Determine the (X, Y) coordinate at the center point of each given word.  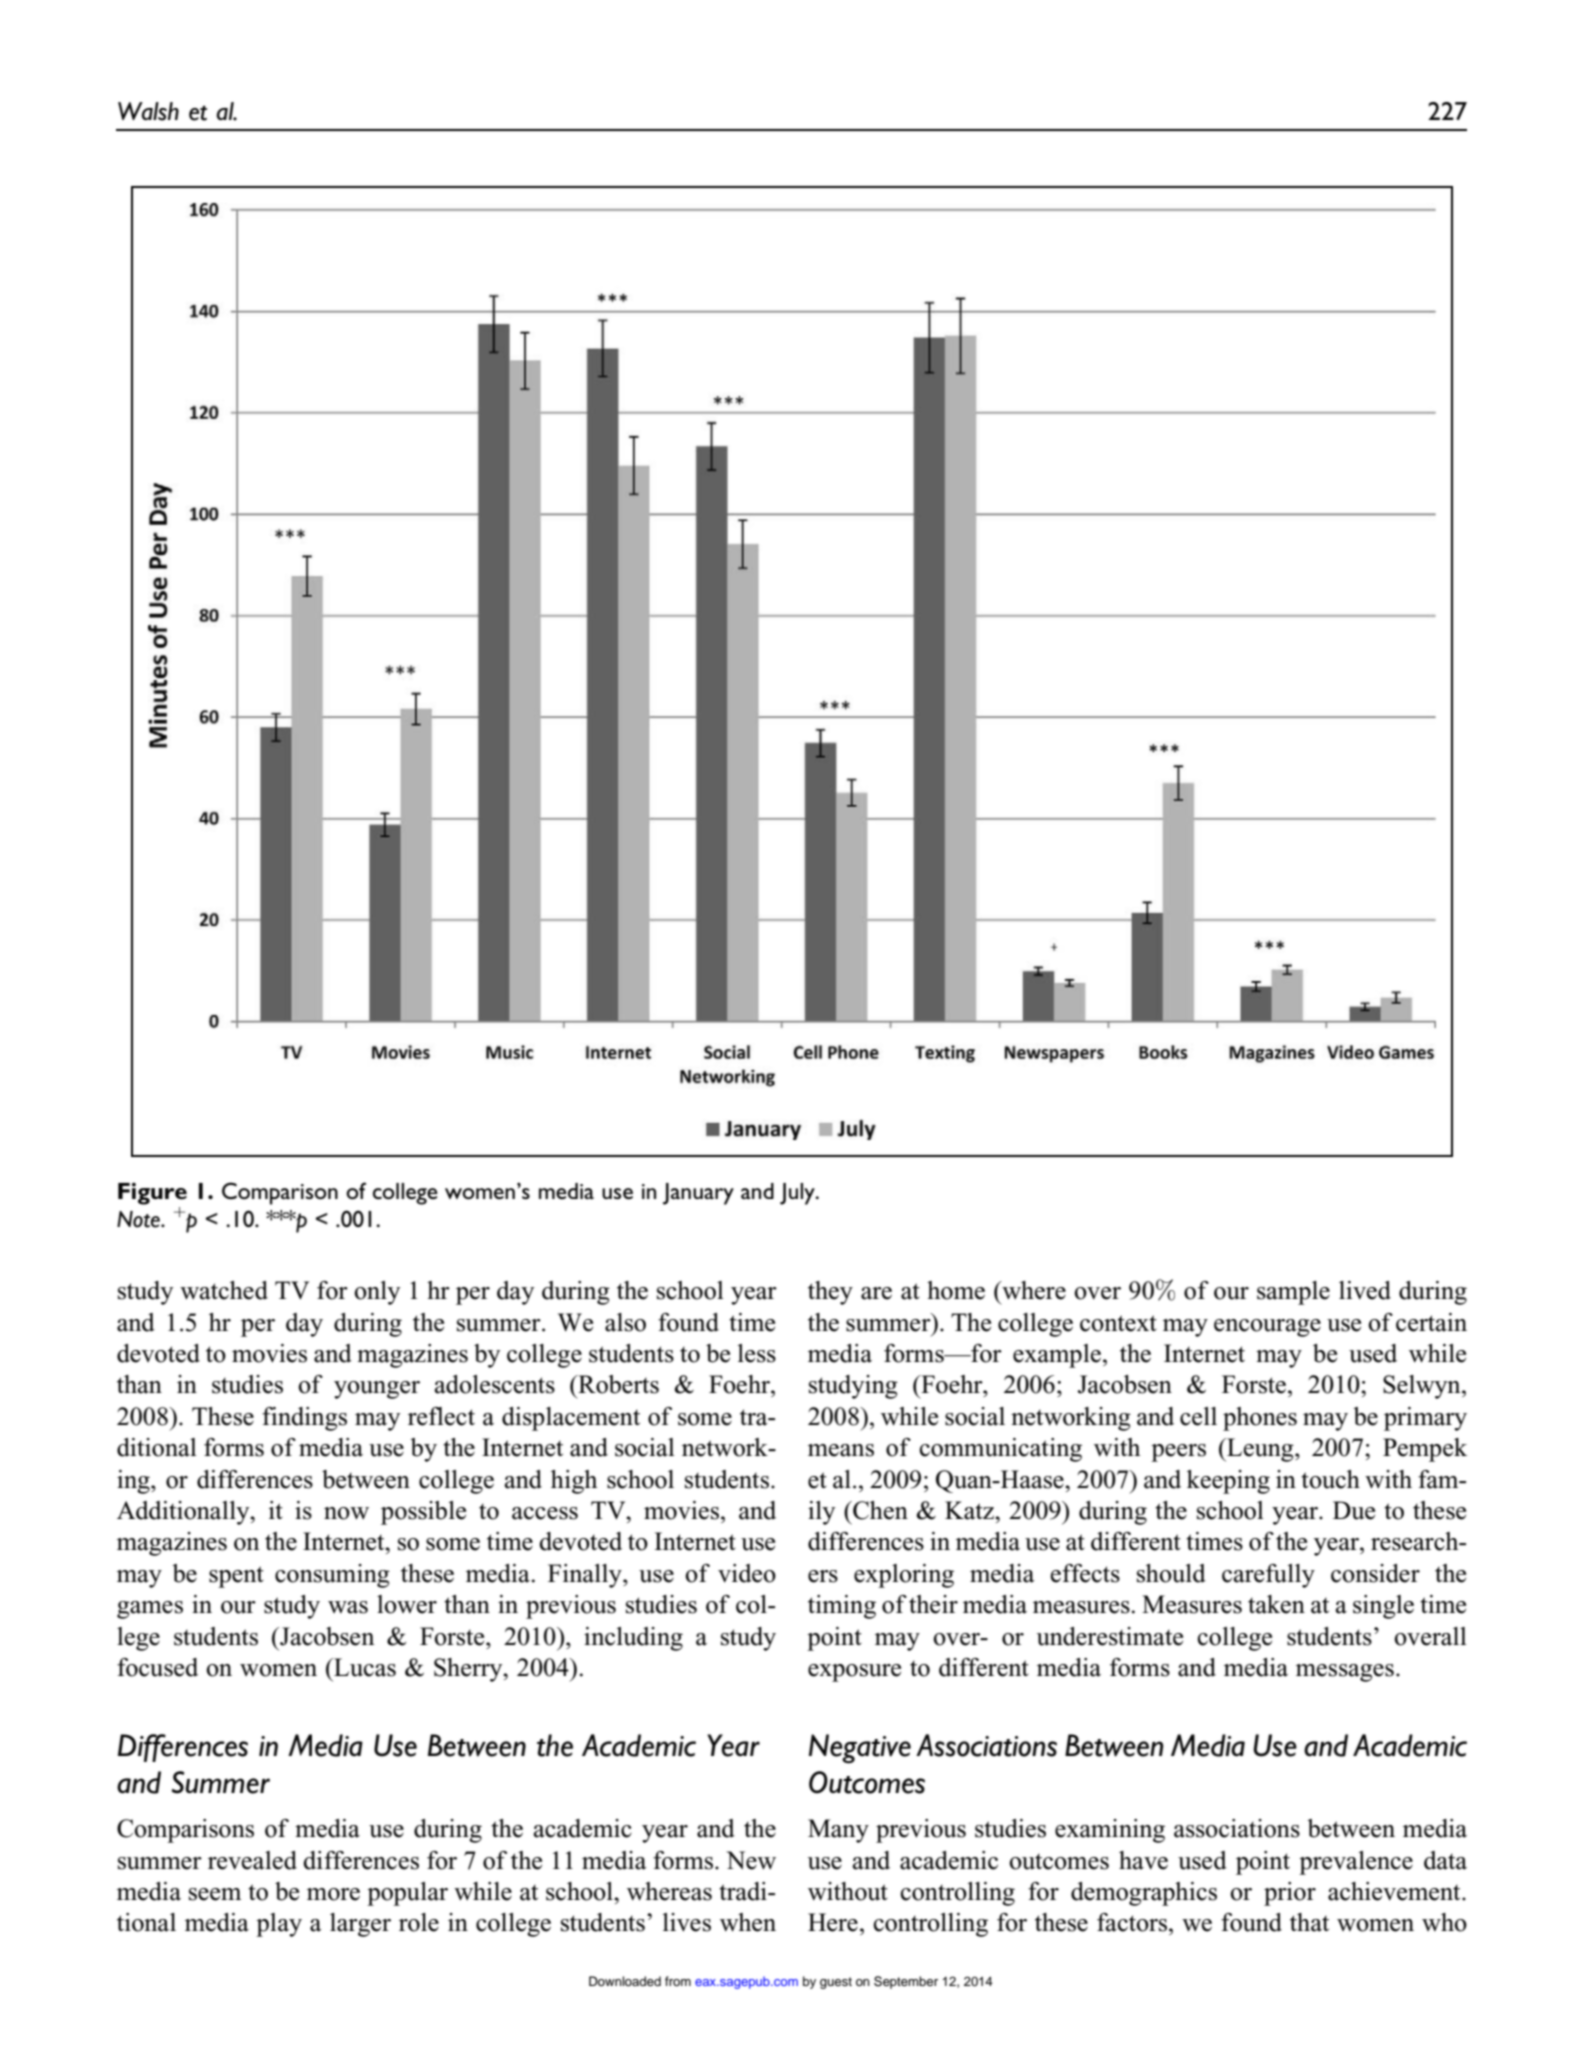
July (798, 1194)
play (279, 1925)
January (698, 1194)
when (748, 1922)
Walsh (148, 111)
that (1309, 1922)
